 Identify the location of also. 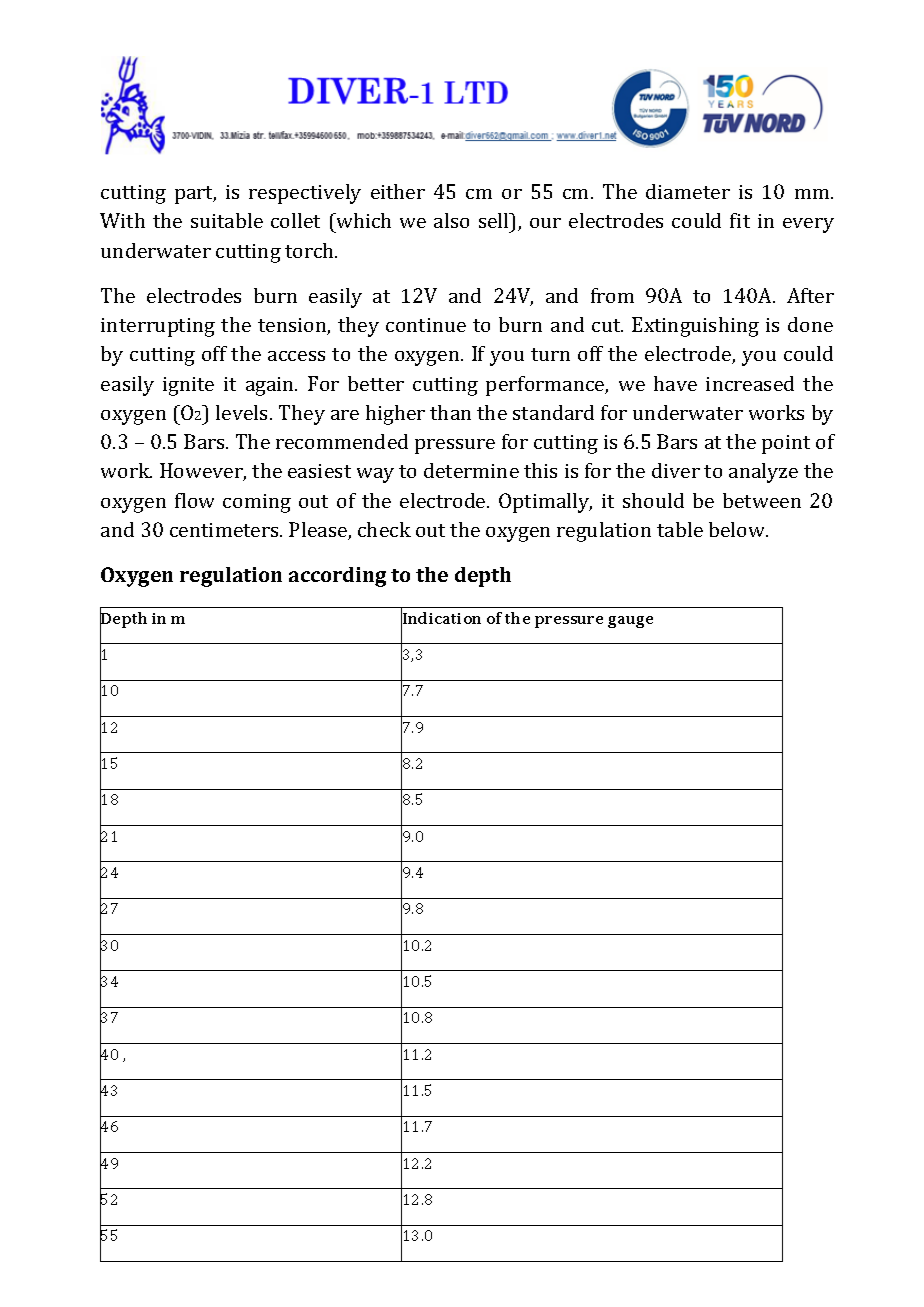
(451, 220).
